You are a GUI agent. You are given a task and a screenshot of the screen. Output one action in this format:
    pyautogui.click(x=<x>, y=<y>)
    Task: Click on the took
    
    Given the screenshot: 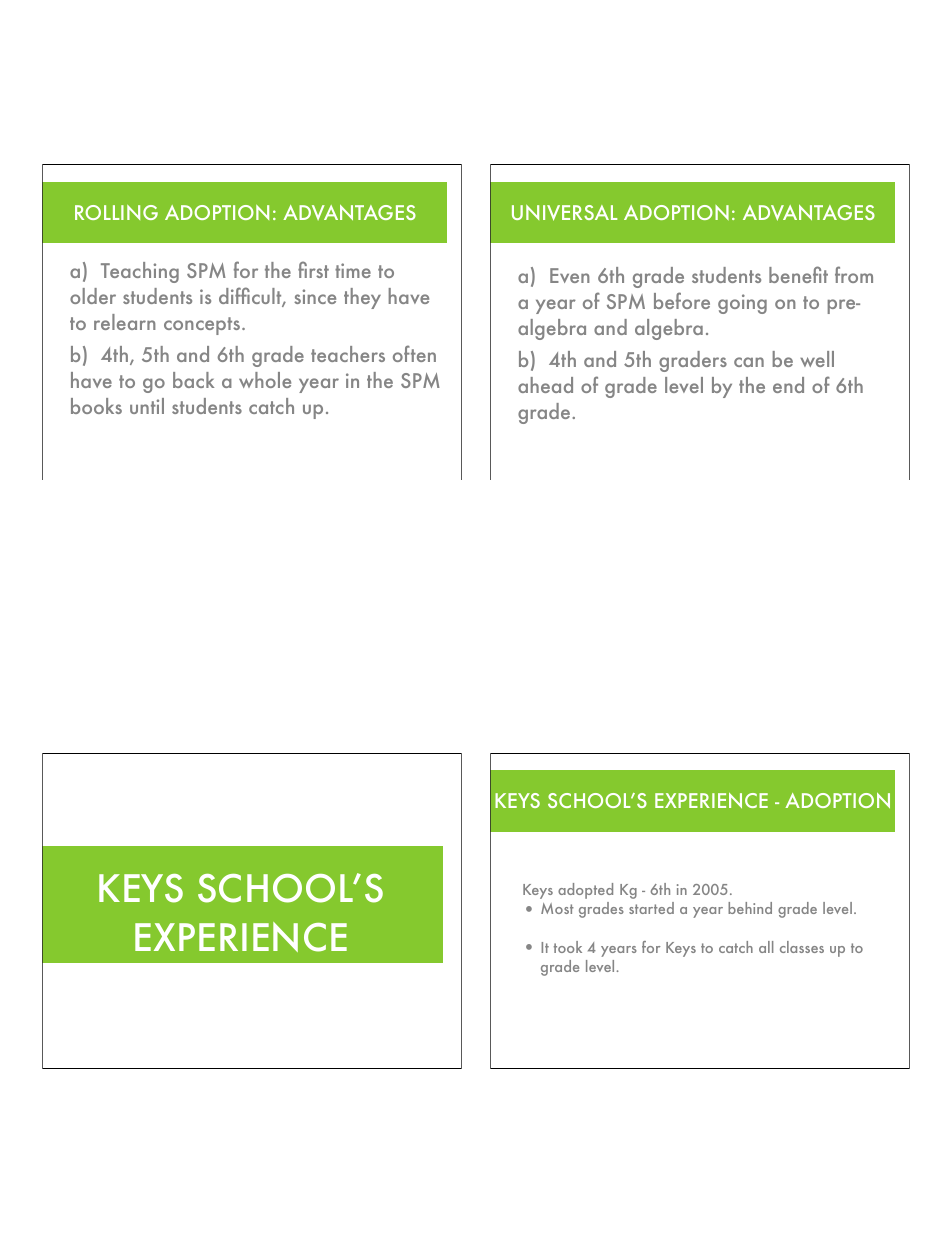 What is the action you would take?
    pyautogui.click(x=568, y=947)
